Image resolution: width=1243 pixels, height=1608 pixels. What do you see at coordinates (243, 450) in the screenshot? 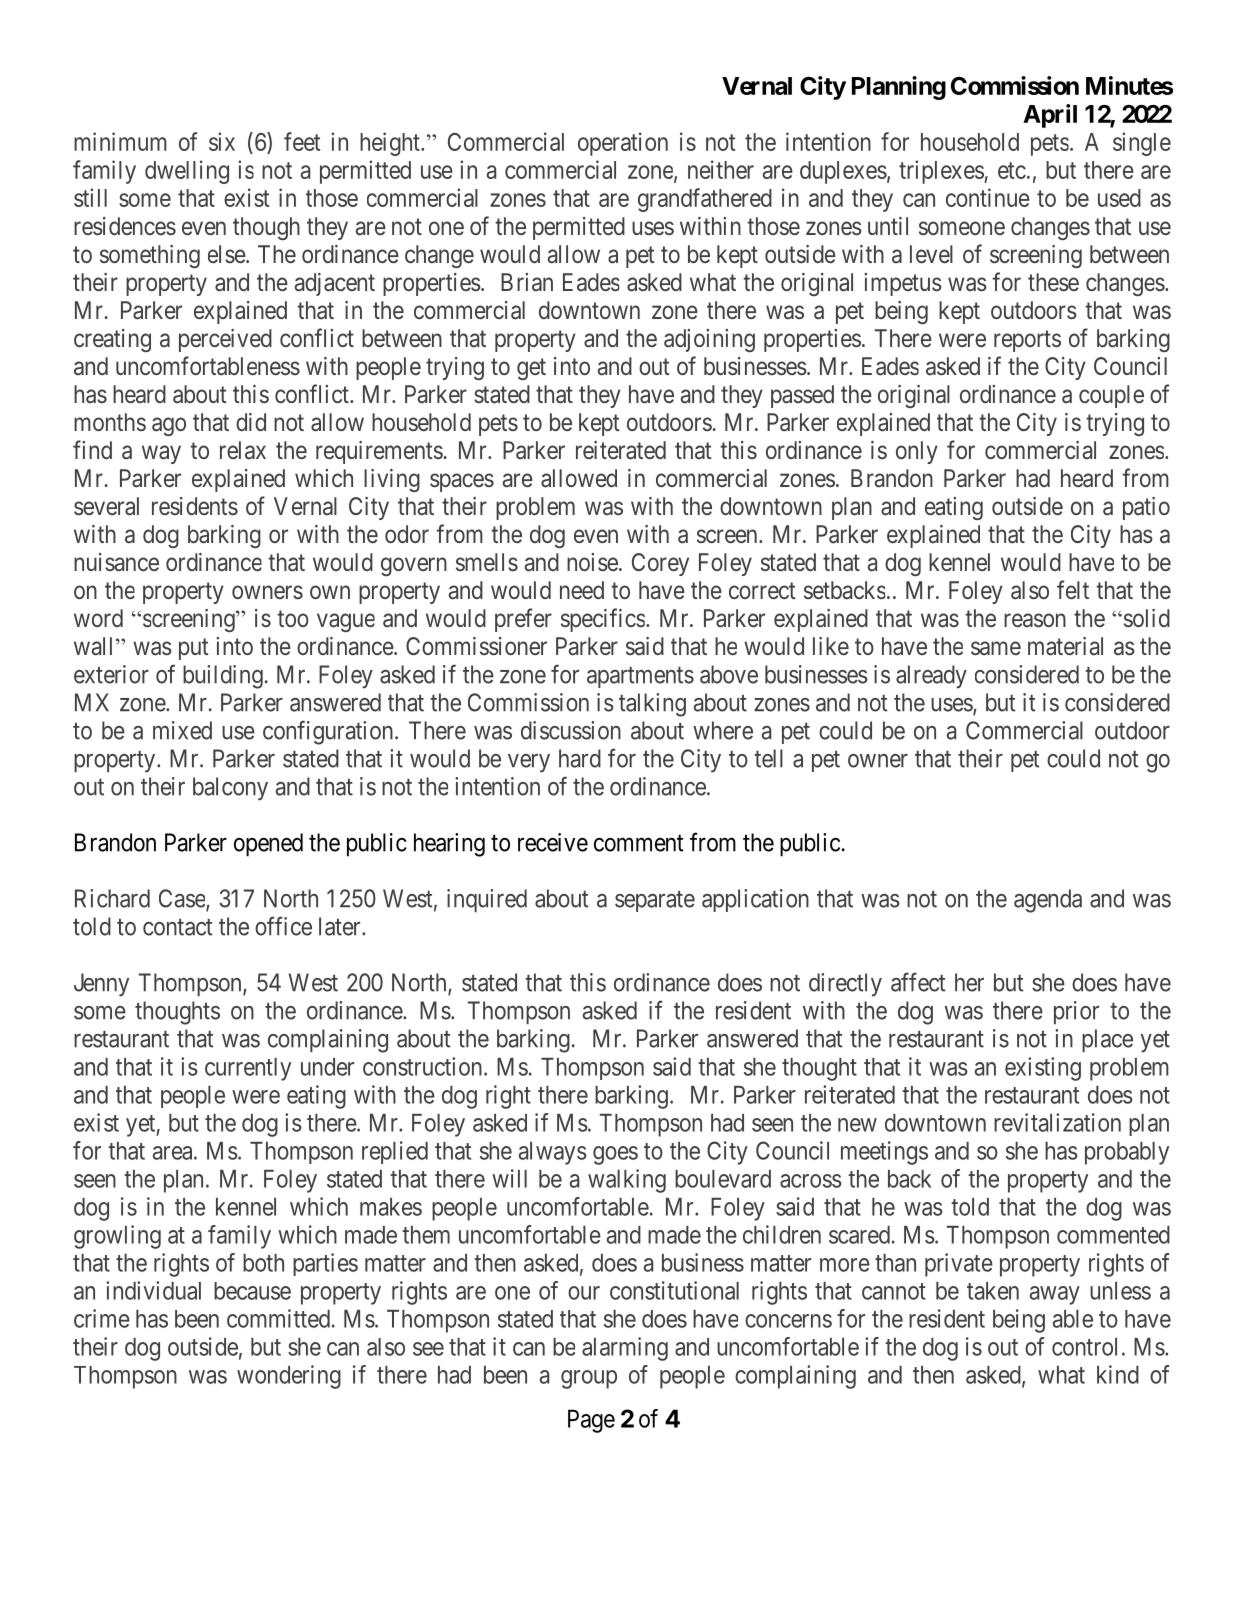
I see `relax` at bounding box center [243, 450].
